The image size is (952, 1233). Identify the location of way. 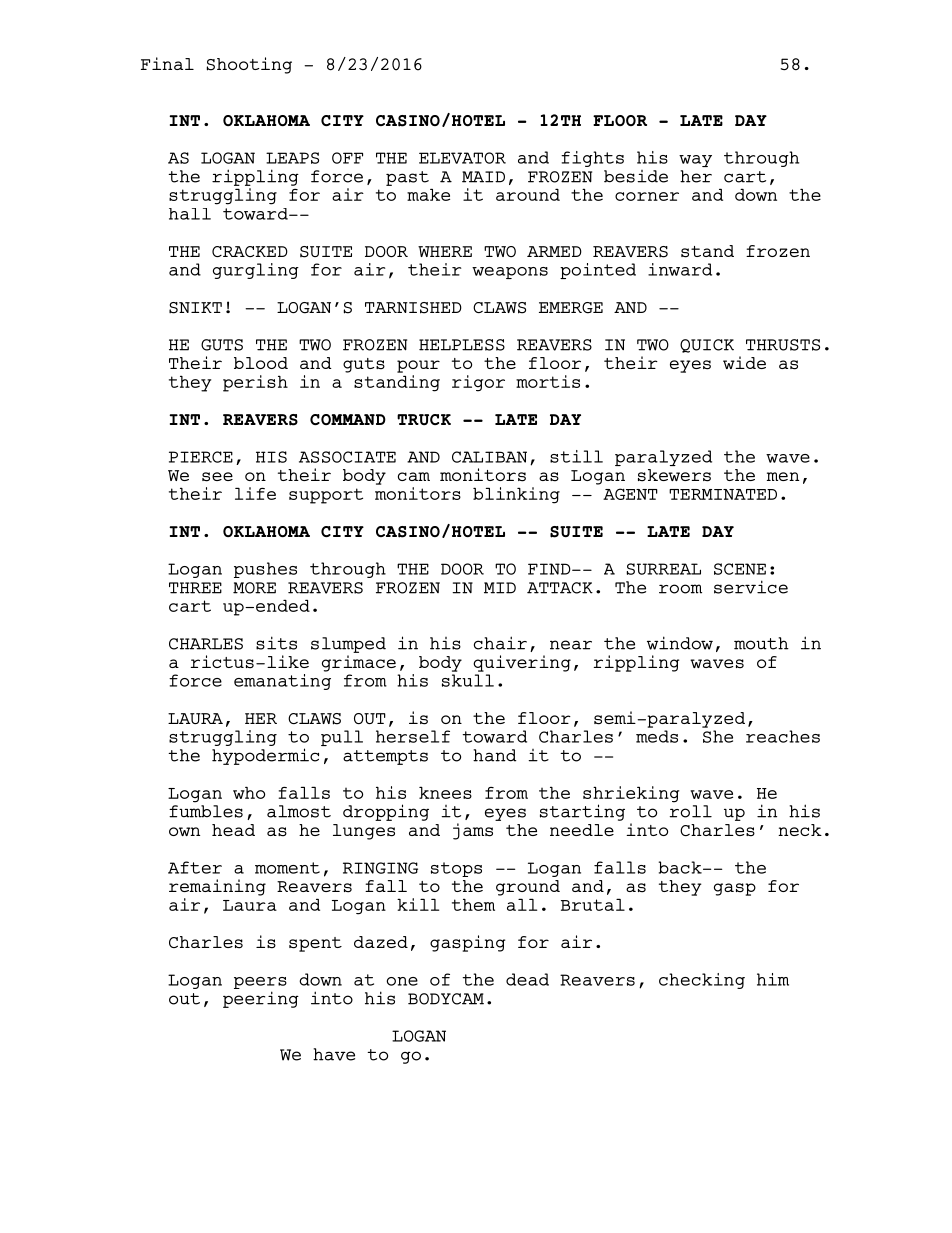
(695, 161).
